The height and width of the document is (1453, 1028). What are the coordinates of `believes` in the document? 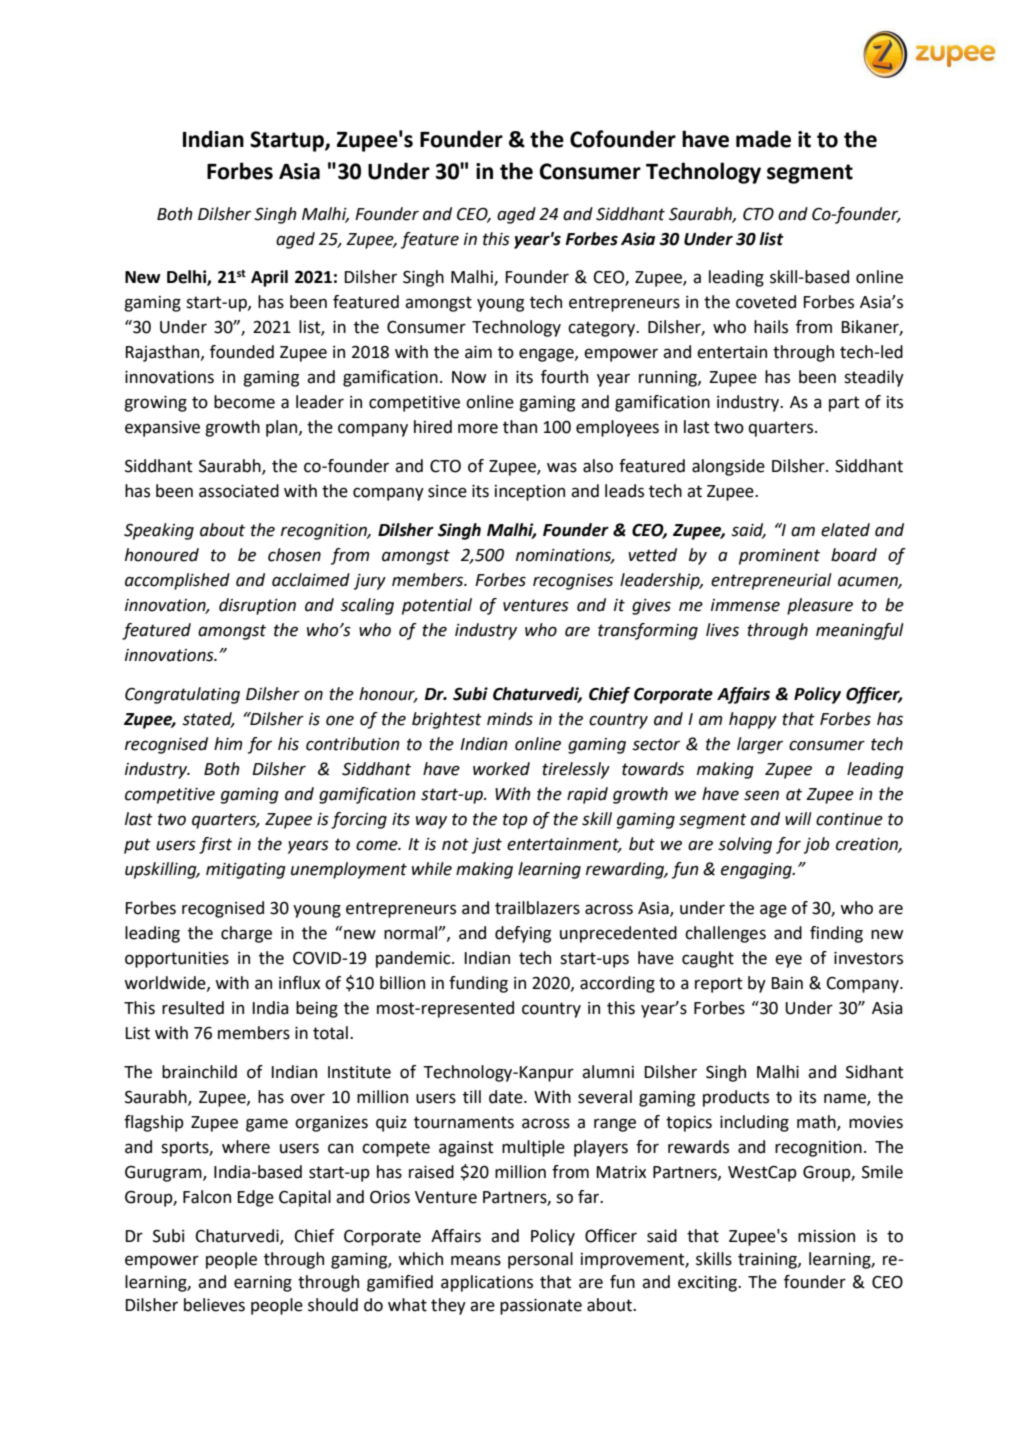 It's located at (214, 1305).
